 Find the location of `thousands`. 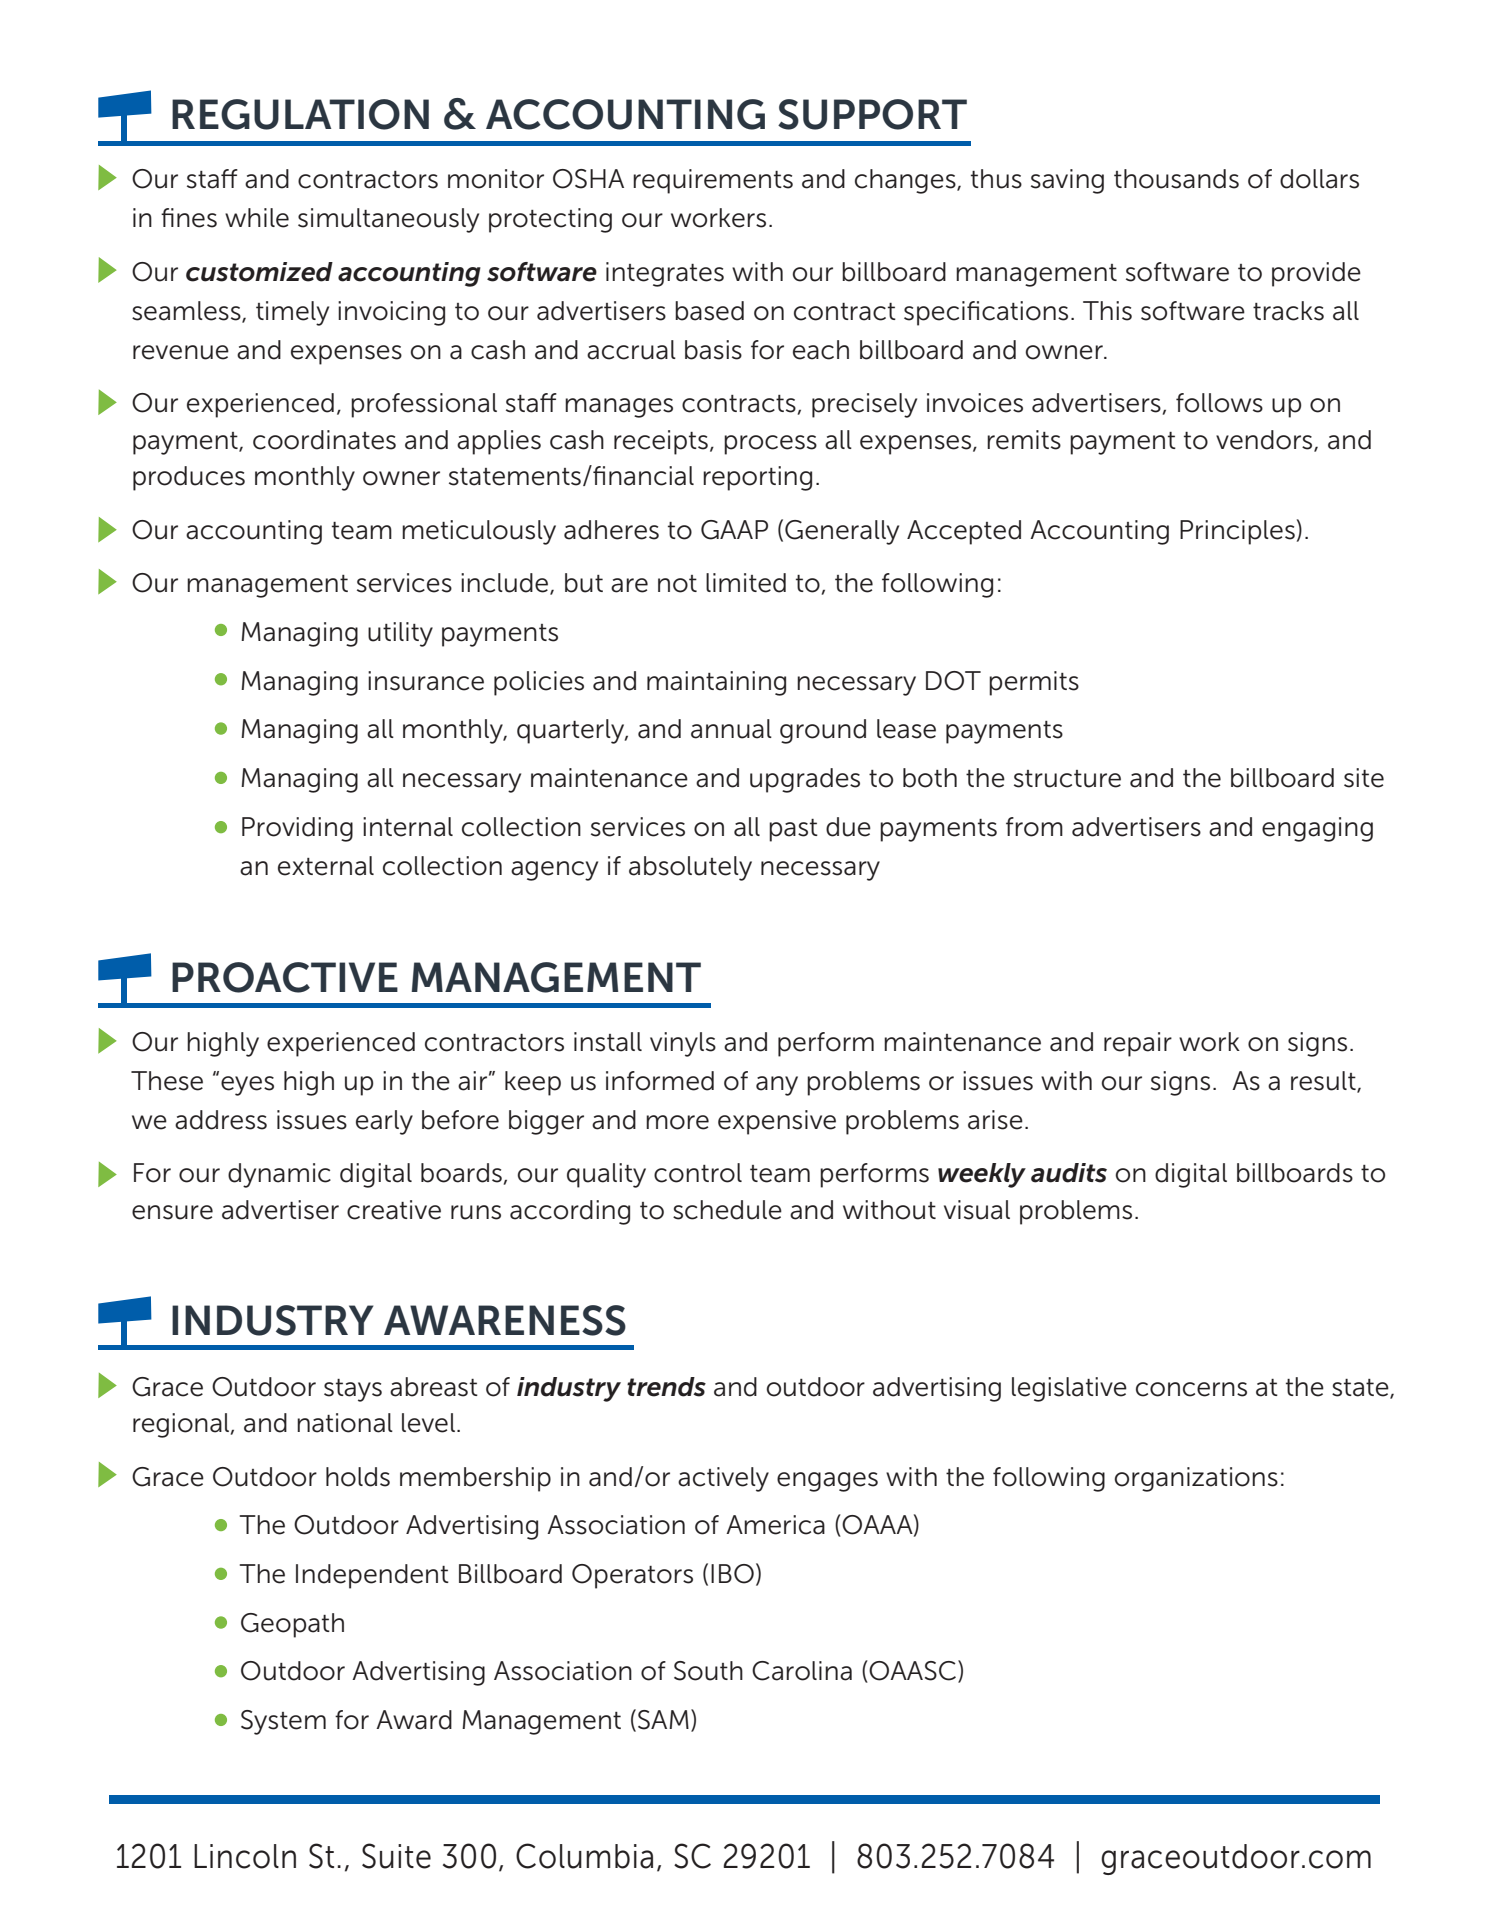

thousands is located at coordinates (1176, 179).
